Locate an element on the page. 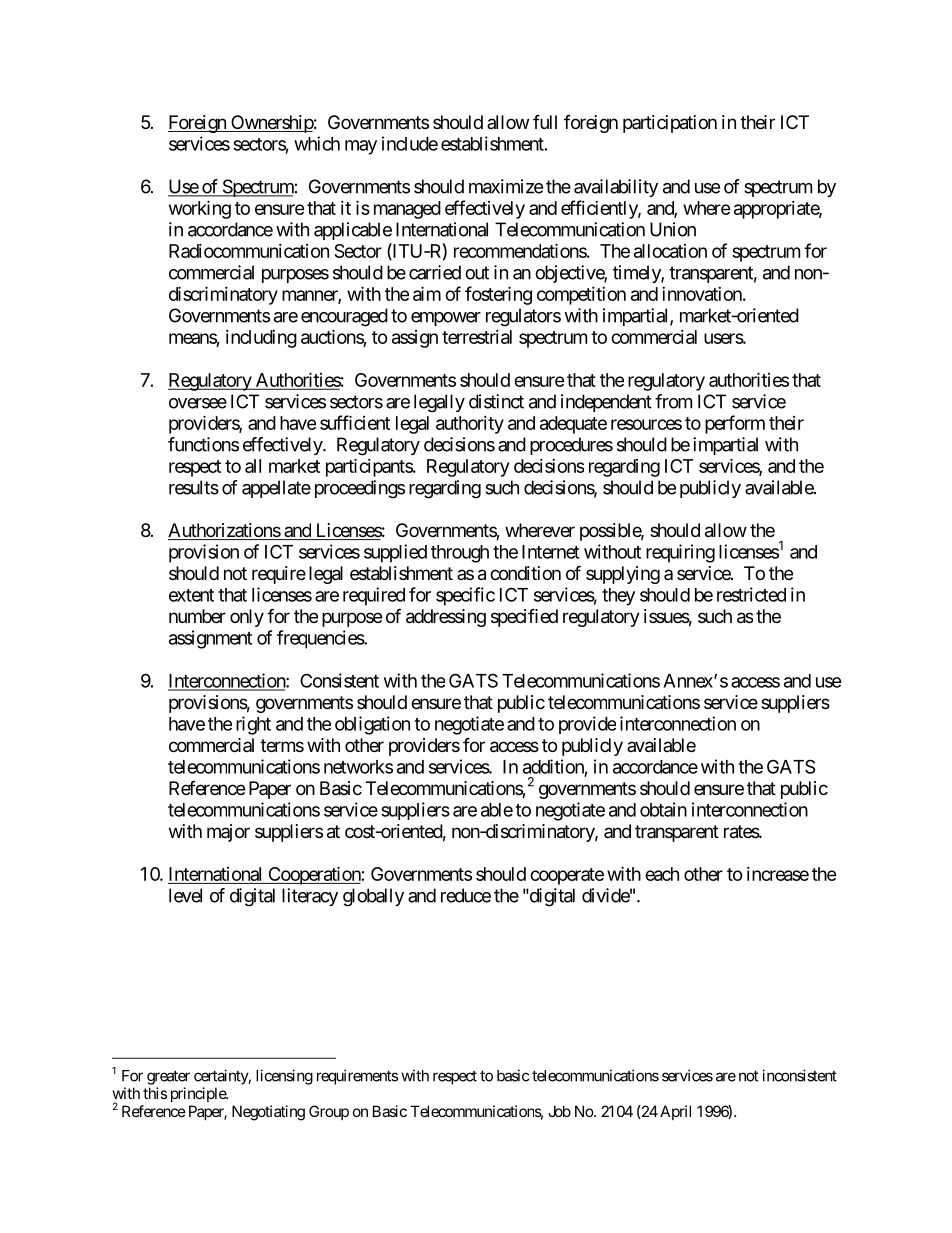 The width and height of the page is (952, 1233). obtain is located at coordinates (663, 809).
